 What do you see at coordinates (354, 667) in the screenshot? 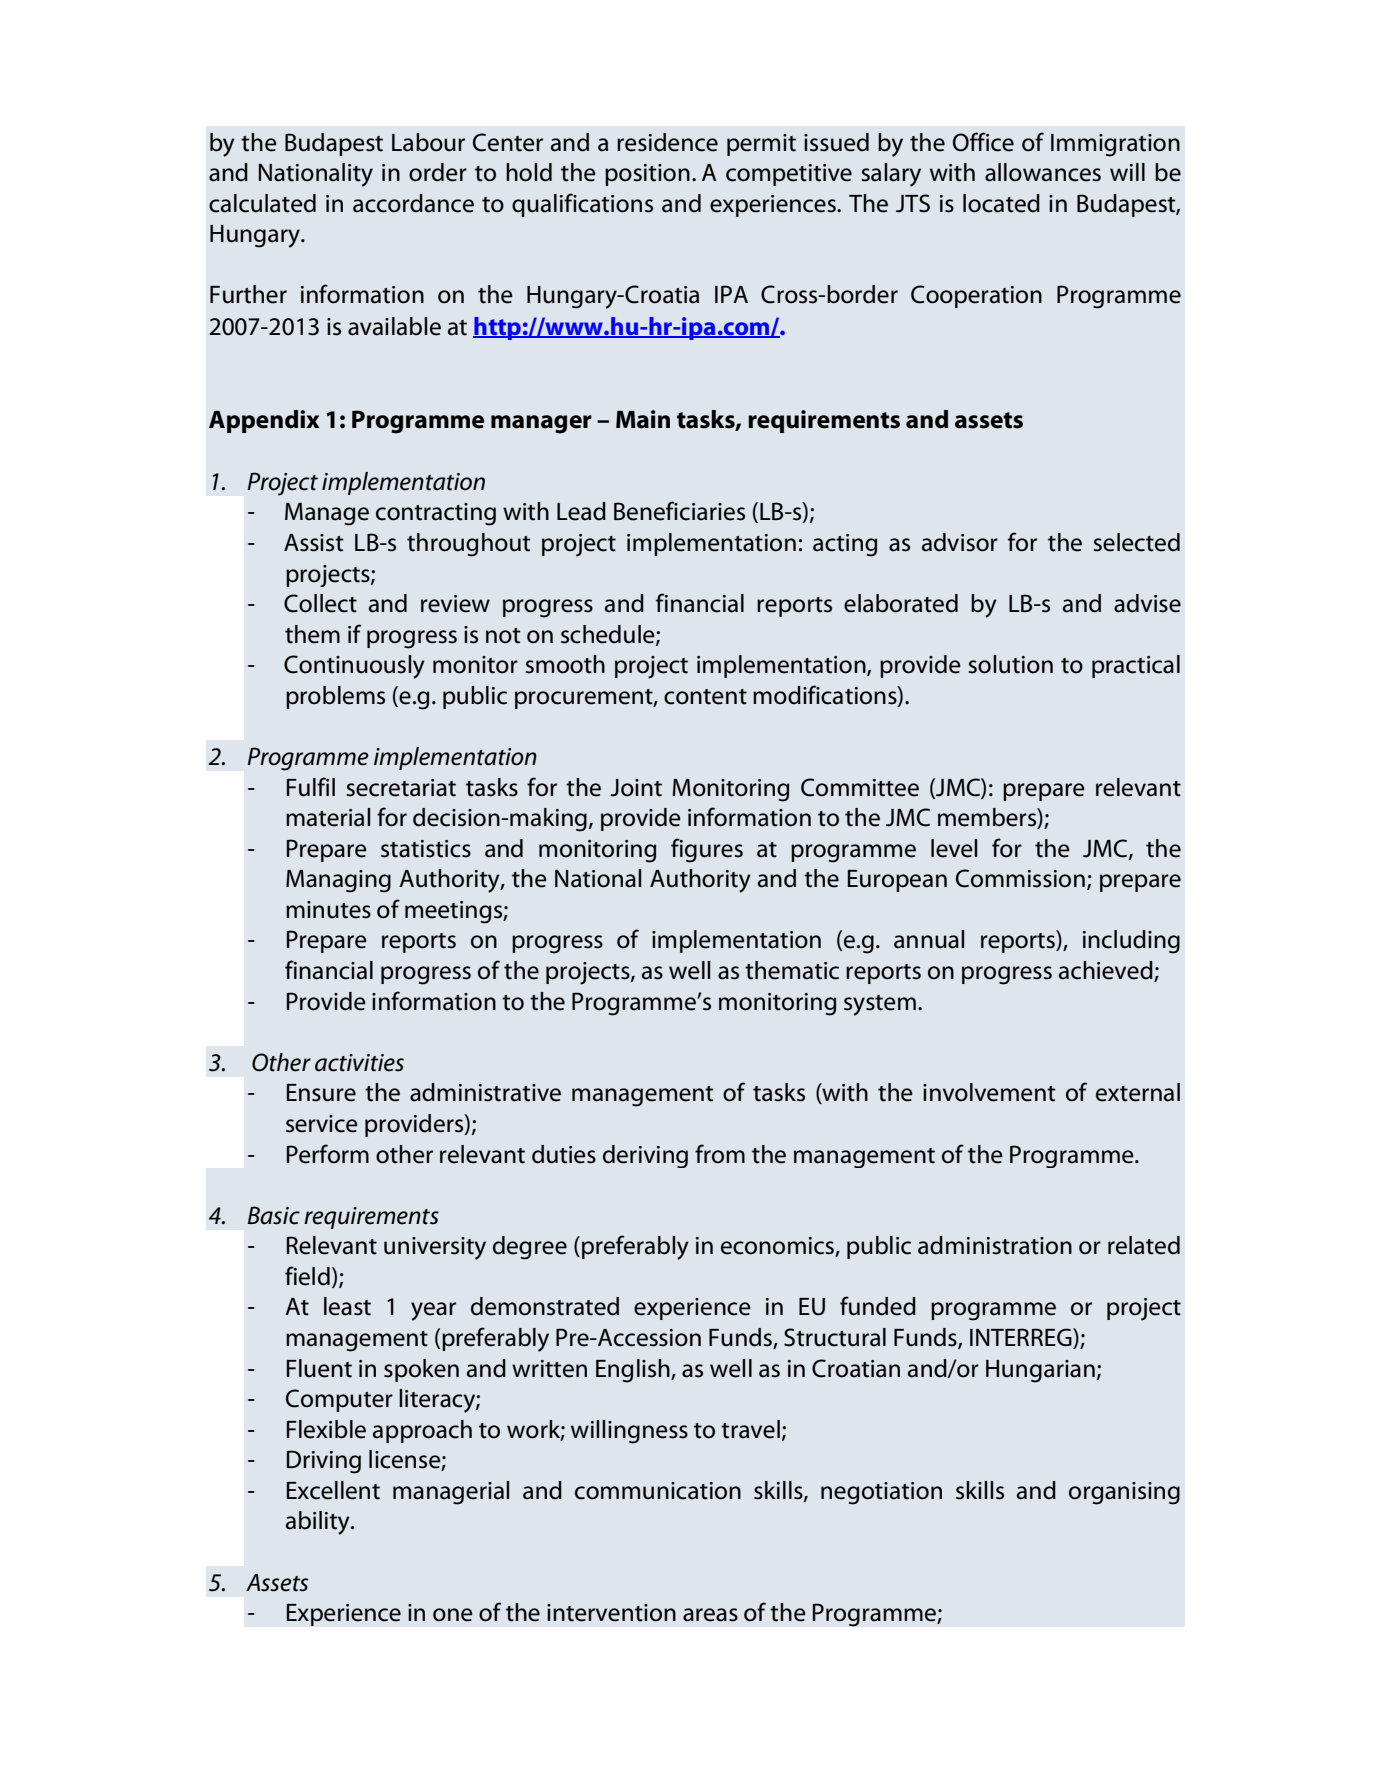
I see `Continuously` at bounding box center [354, 667].
